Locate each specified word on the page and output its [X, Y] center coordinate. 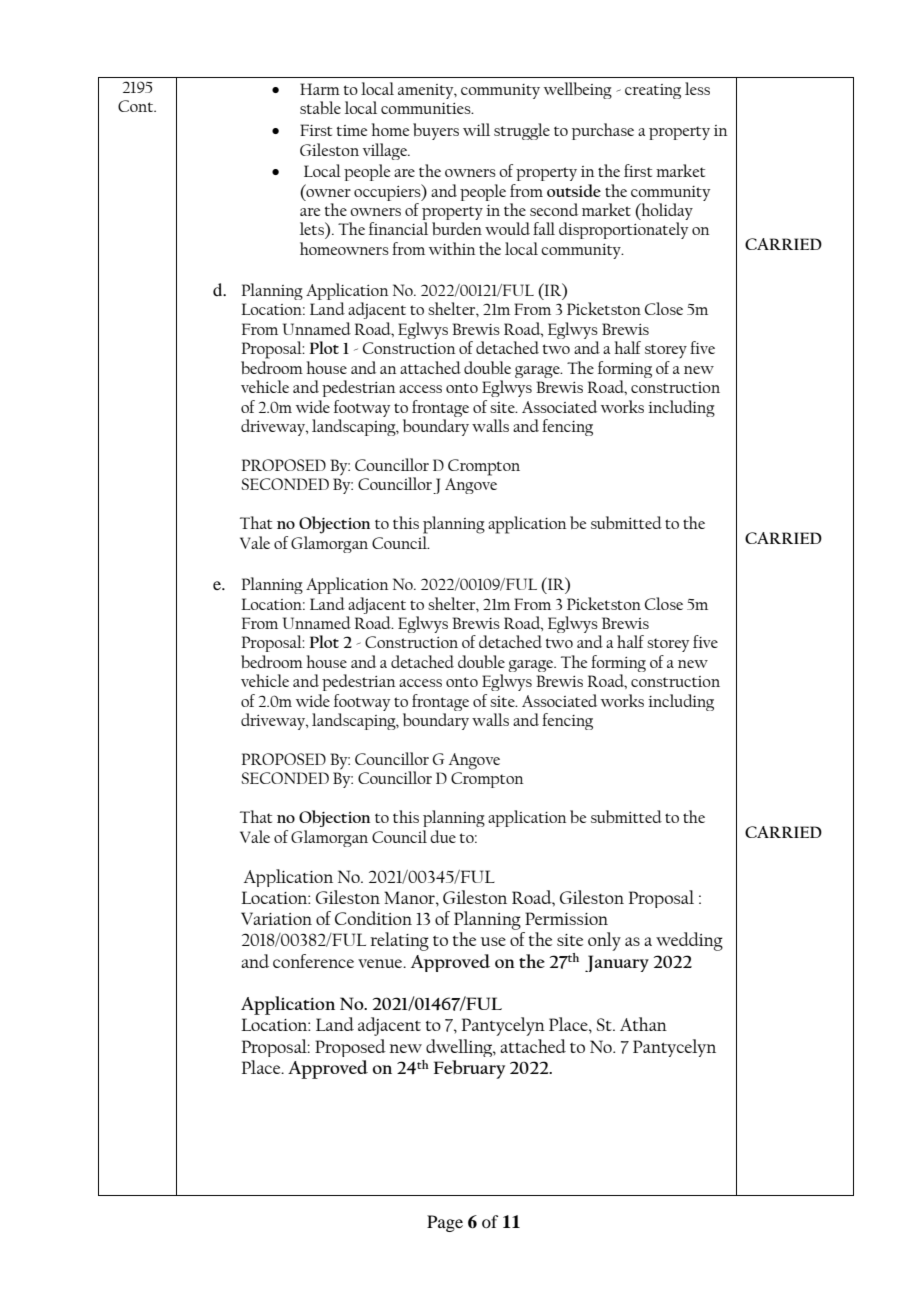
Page [445, 1223]
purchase [603, 131]
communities [427, 108]
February [469, 1069]
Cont [137, 106]
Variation [276, 918]
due [443, 836]
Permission [566, 918]
